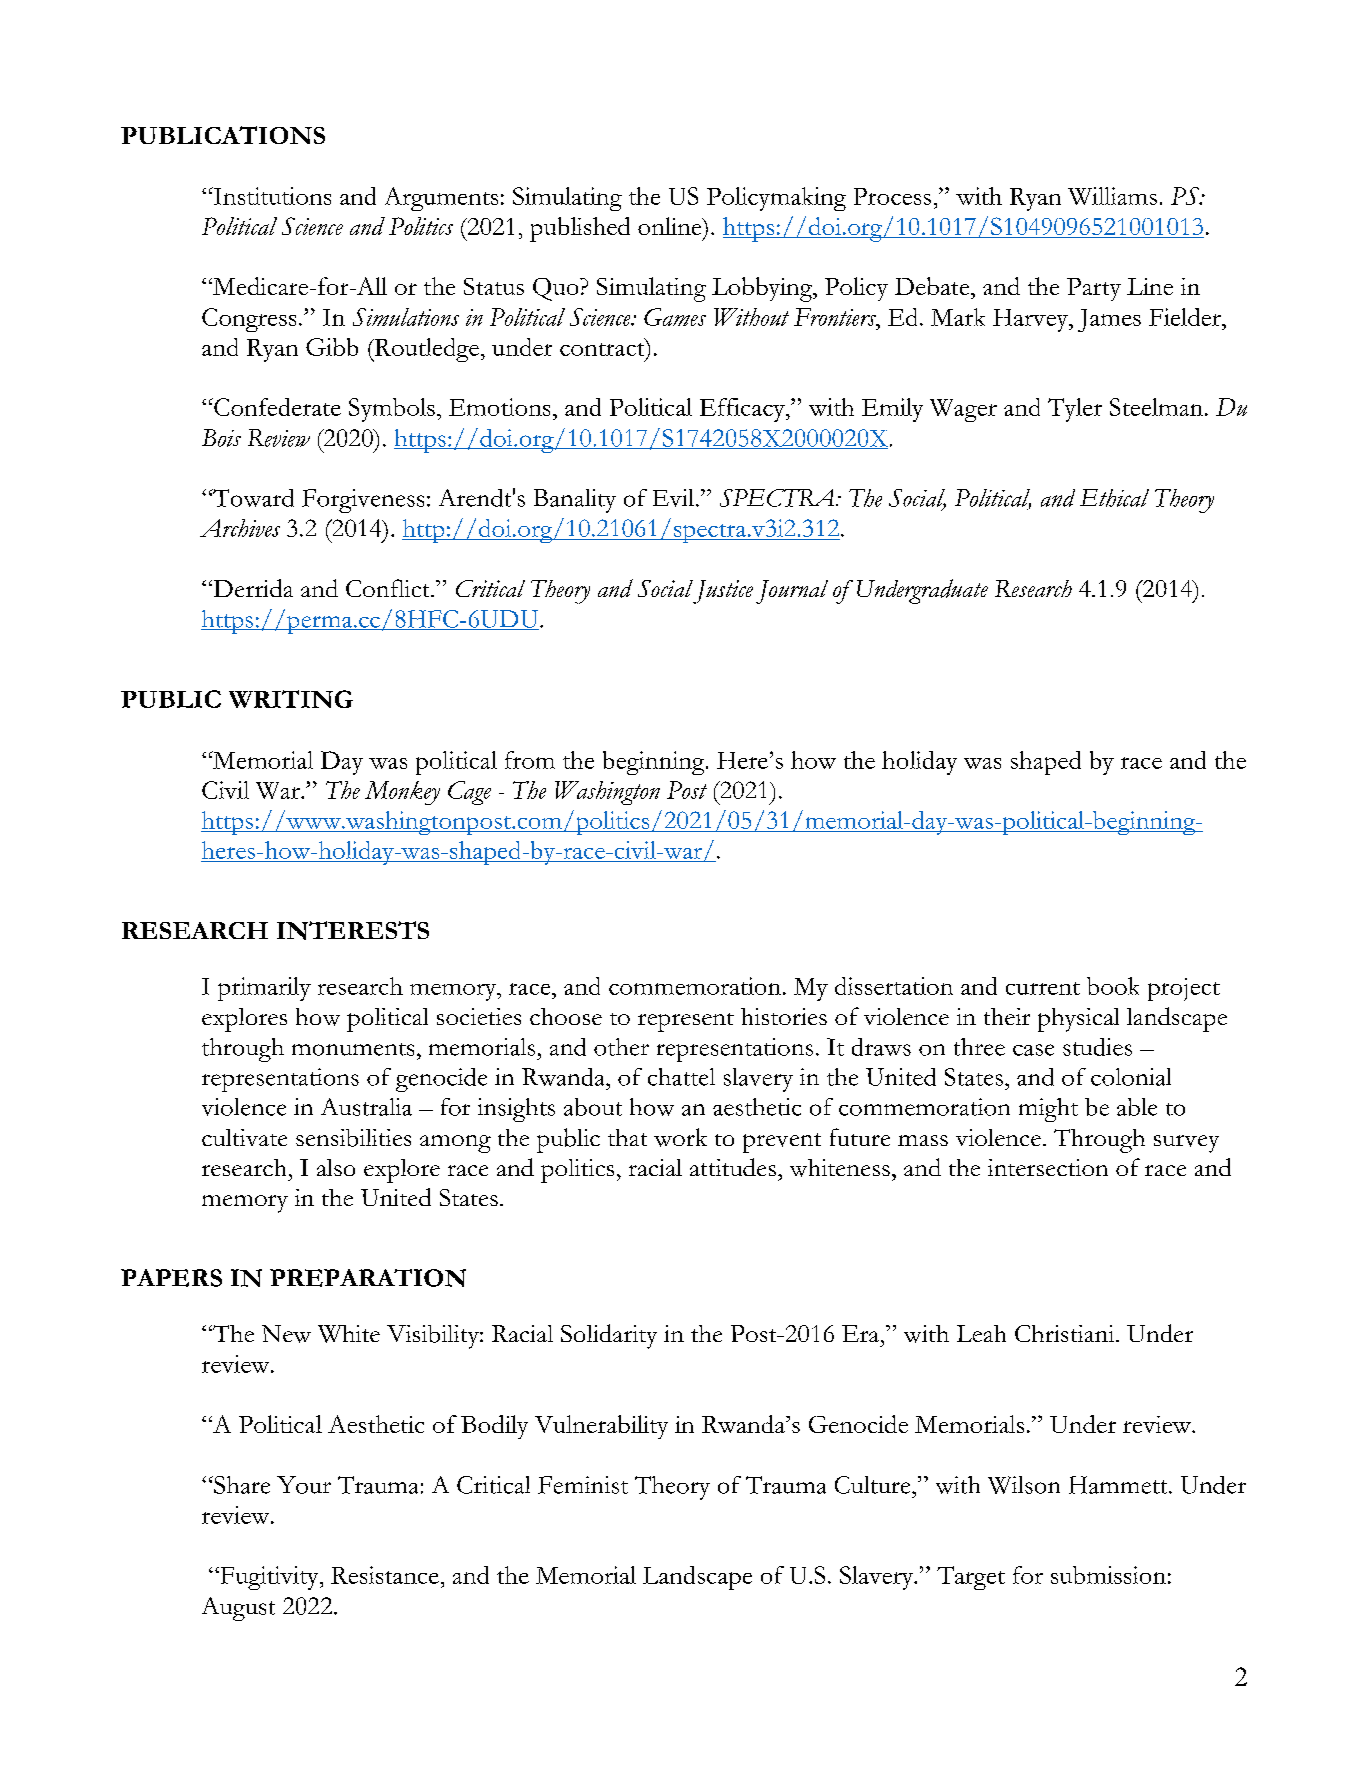 The width and height of the image is (1369, 1772). Describe the element at coordinates (238, 1609) in the image. I see `August` at that location.
